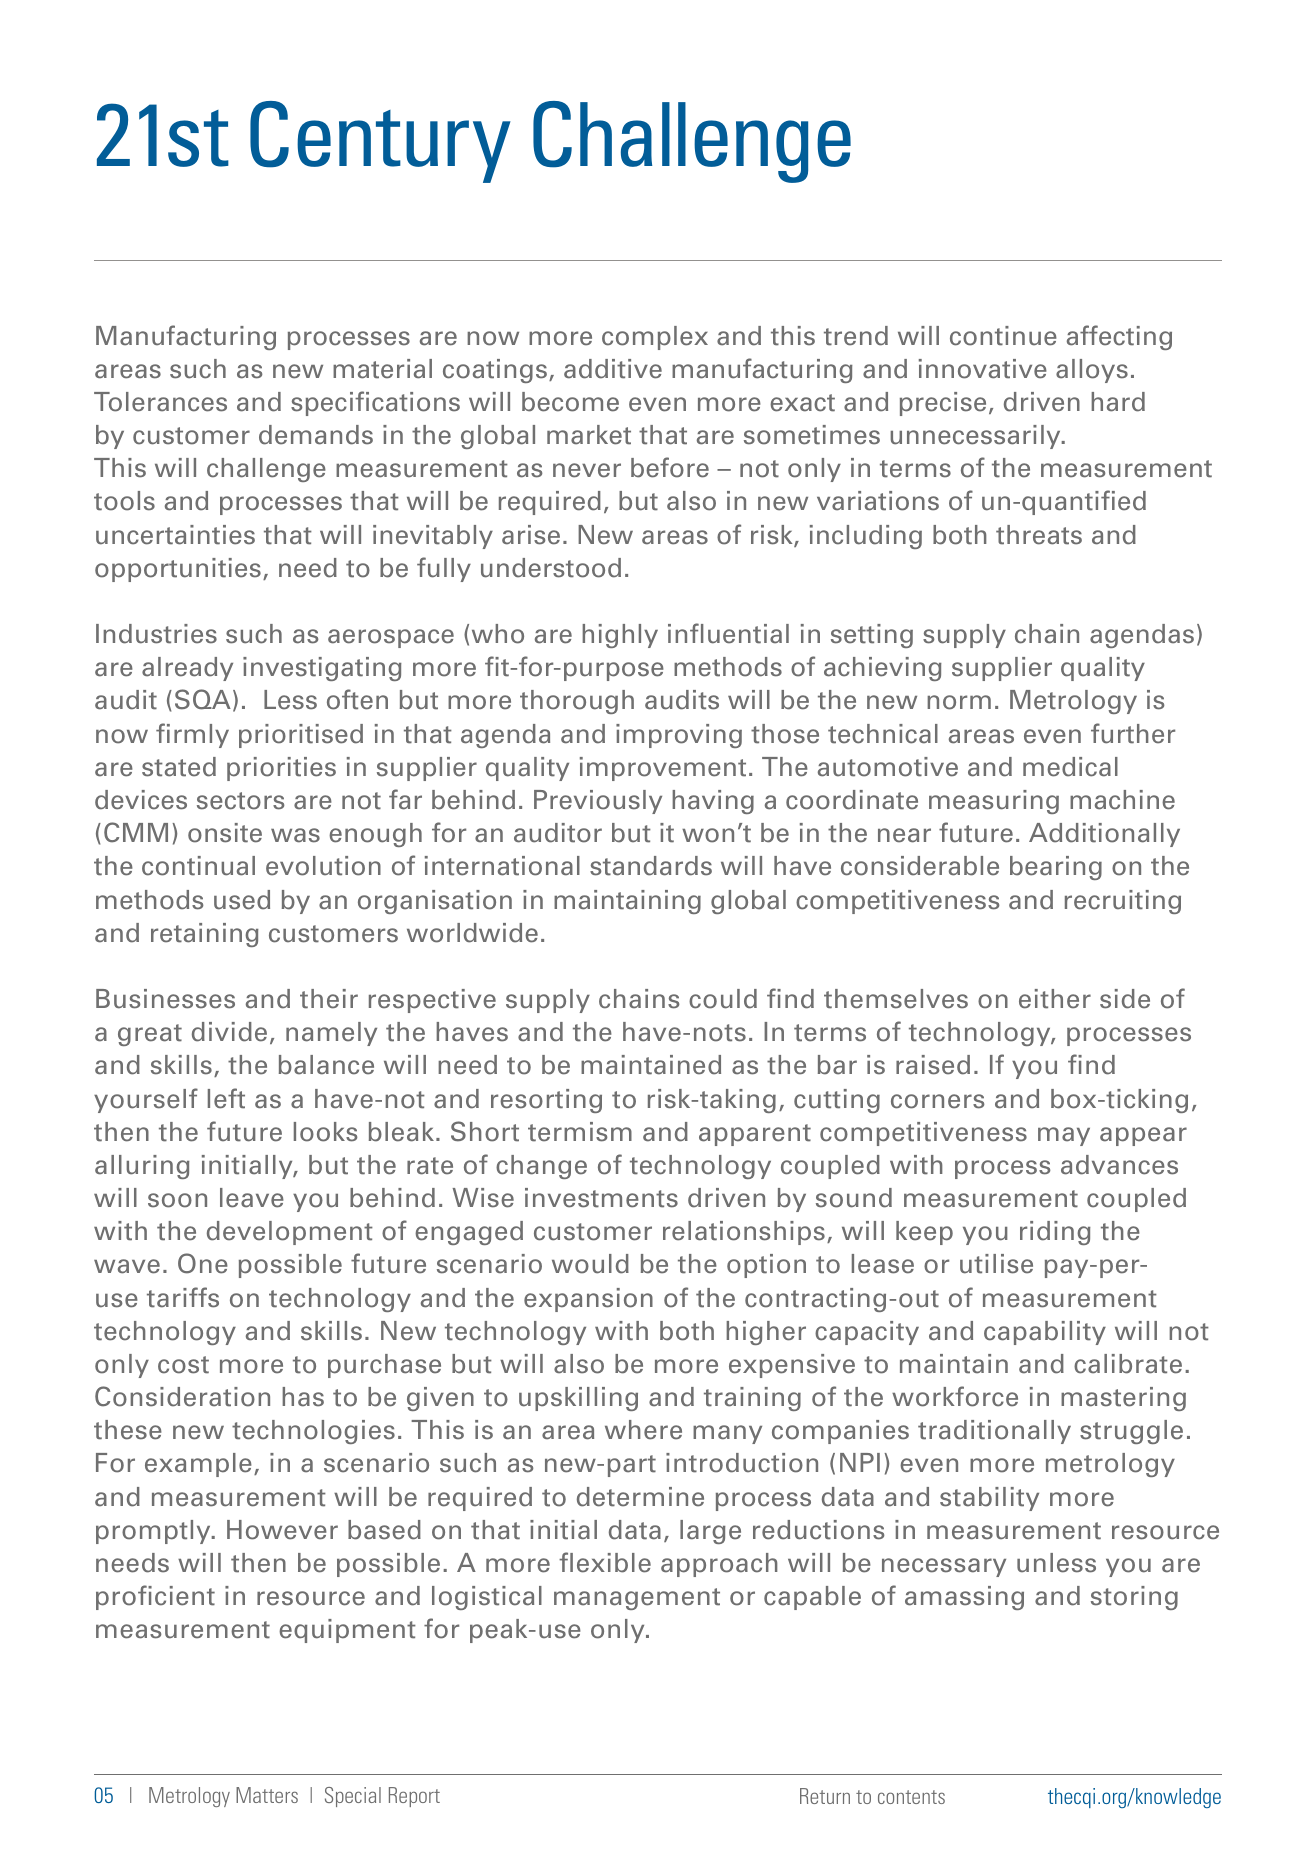 This page has width=1316, height=1862. What do you see at coordinates (267, 1795) in the page?
I see `Matters` at bounding box center [267, 1795].
